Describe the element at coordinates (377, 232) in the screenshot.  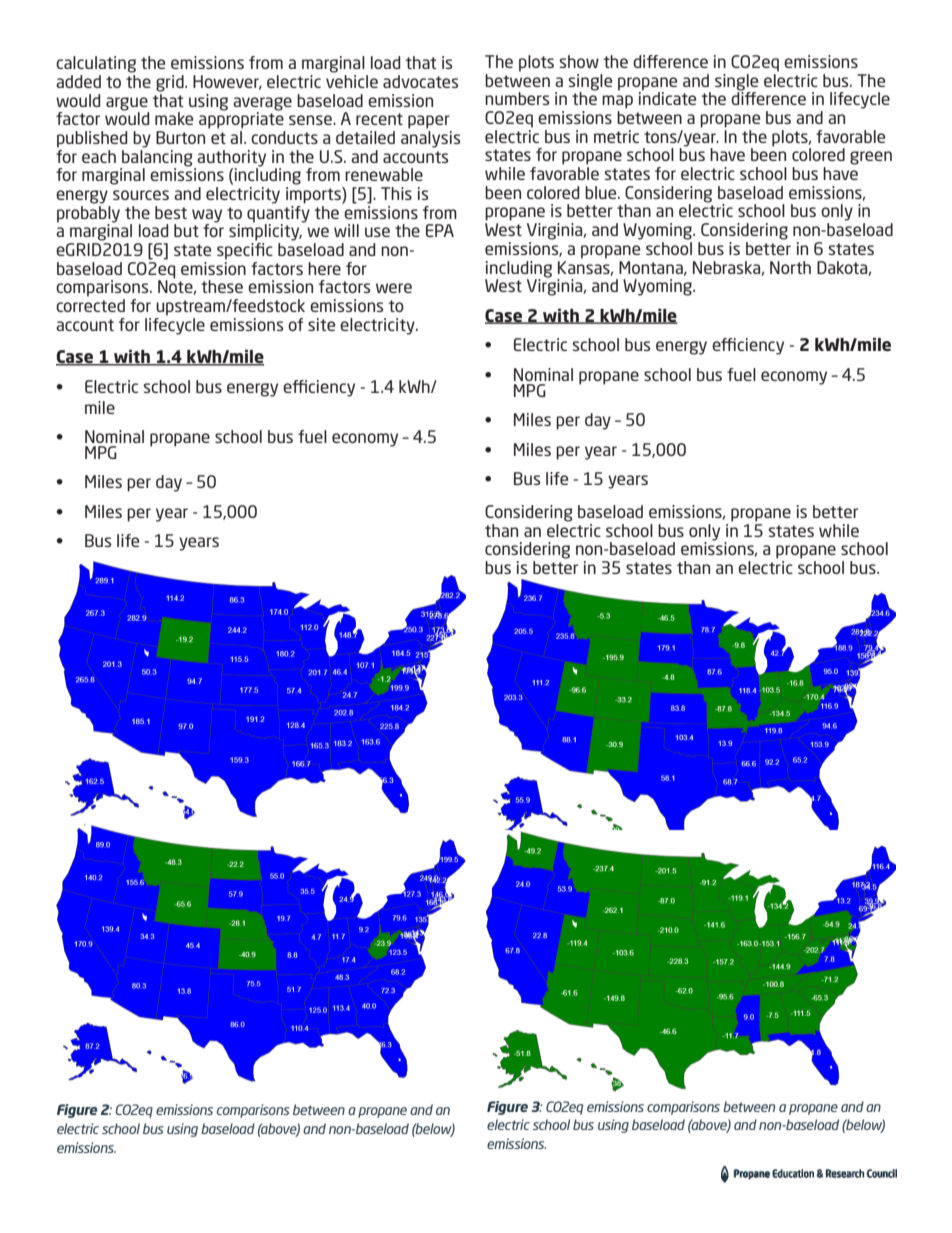
I see `use` at that location.
